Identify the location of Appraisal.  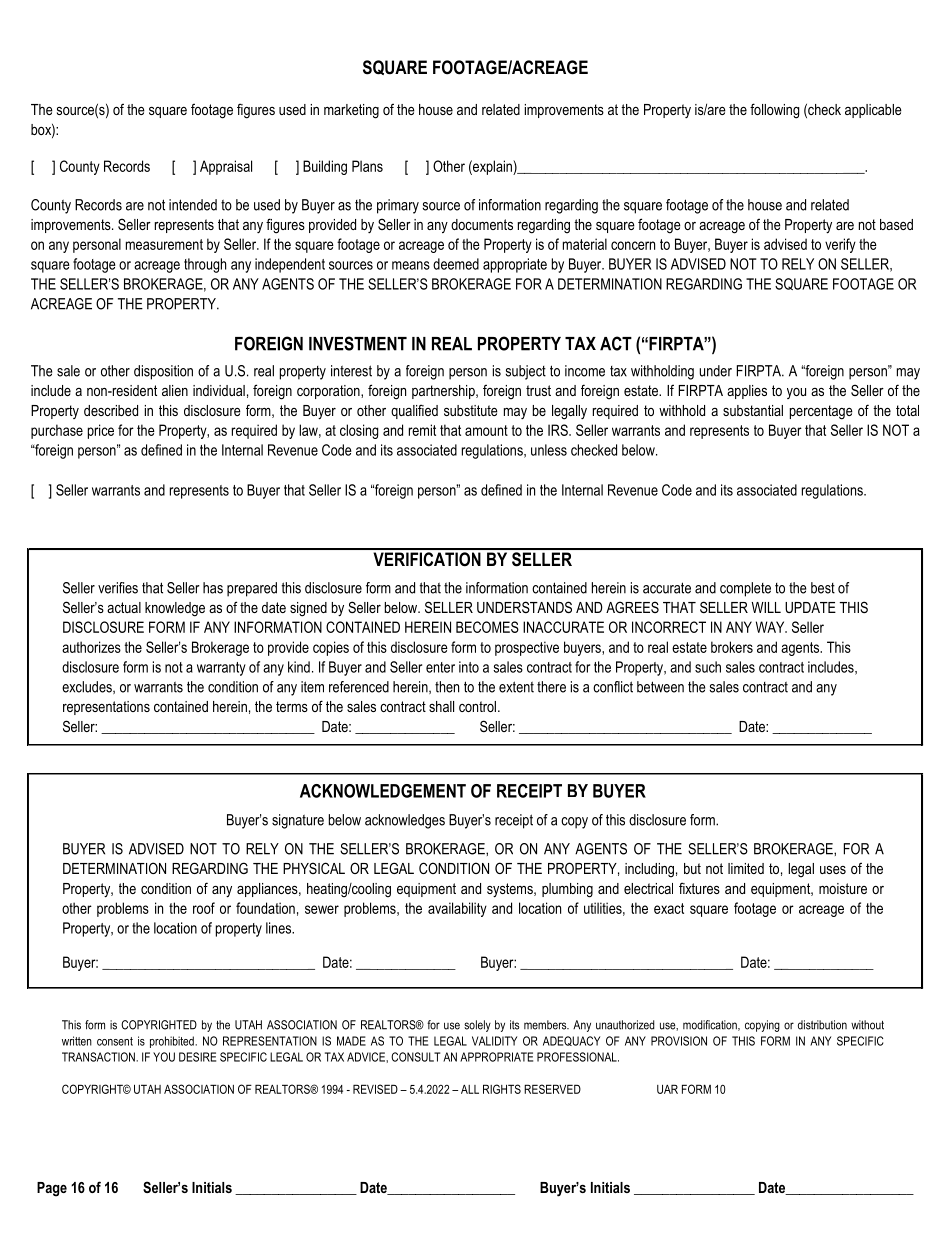
(226, 167).
